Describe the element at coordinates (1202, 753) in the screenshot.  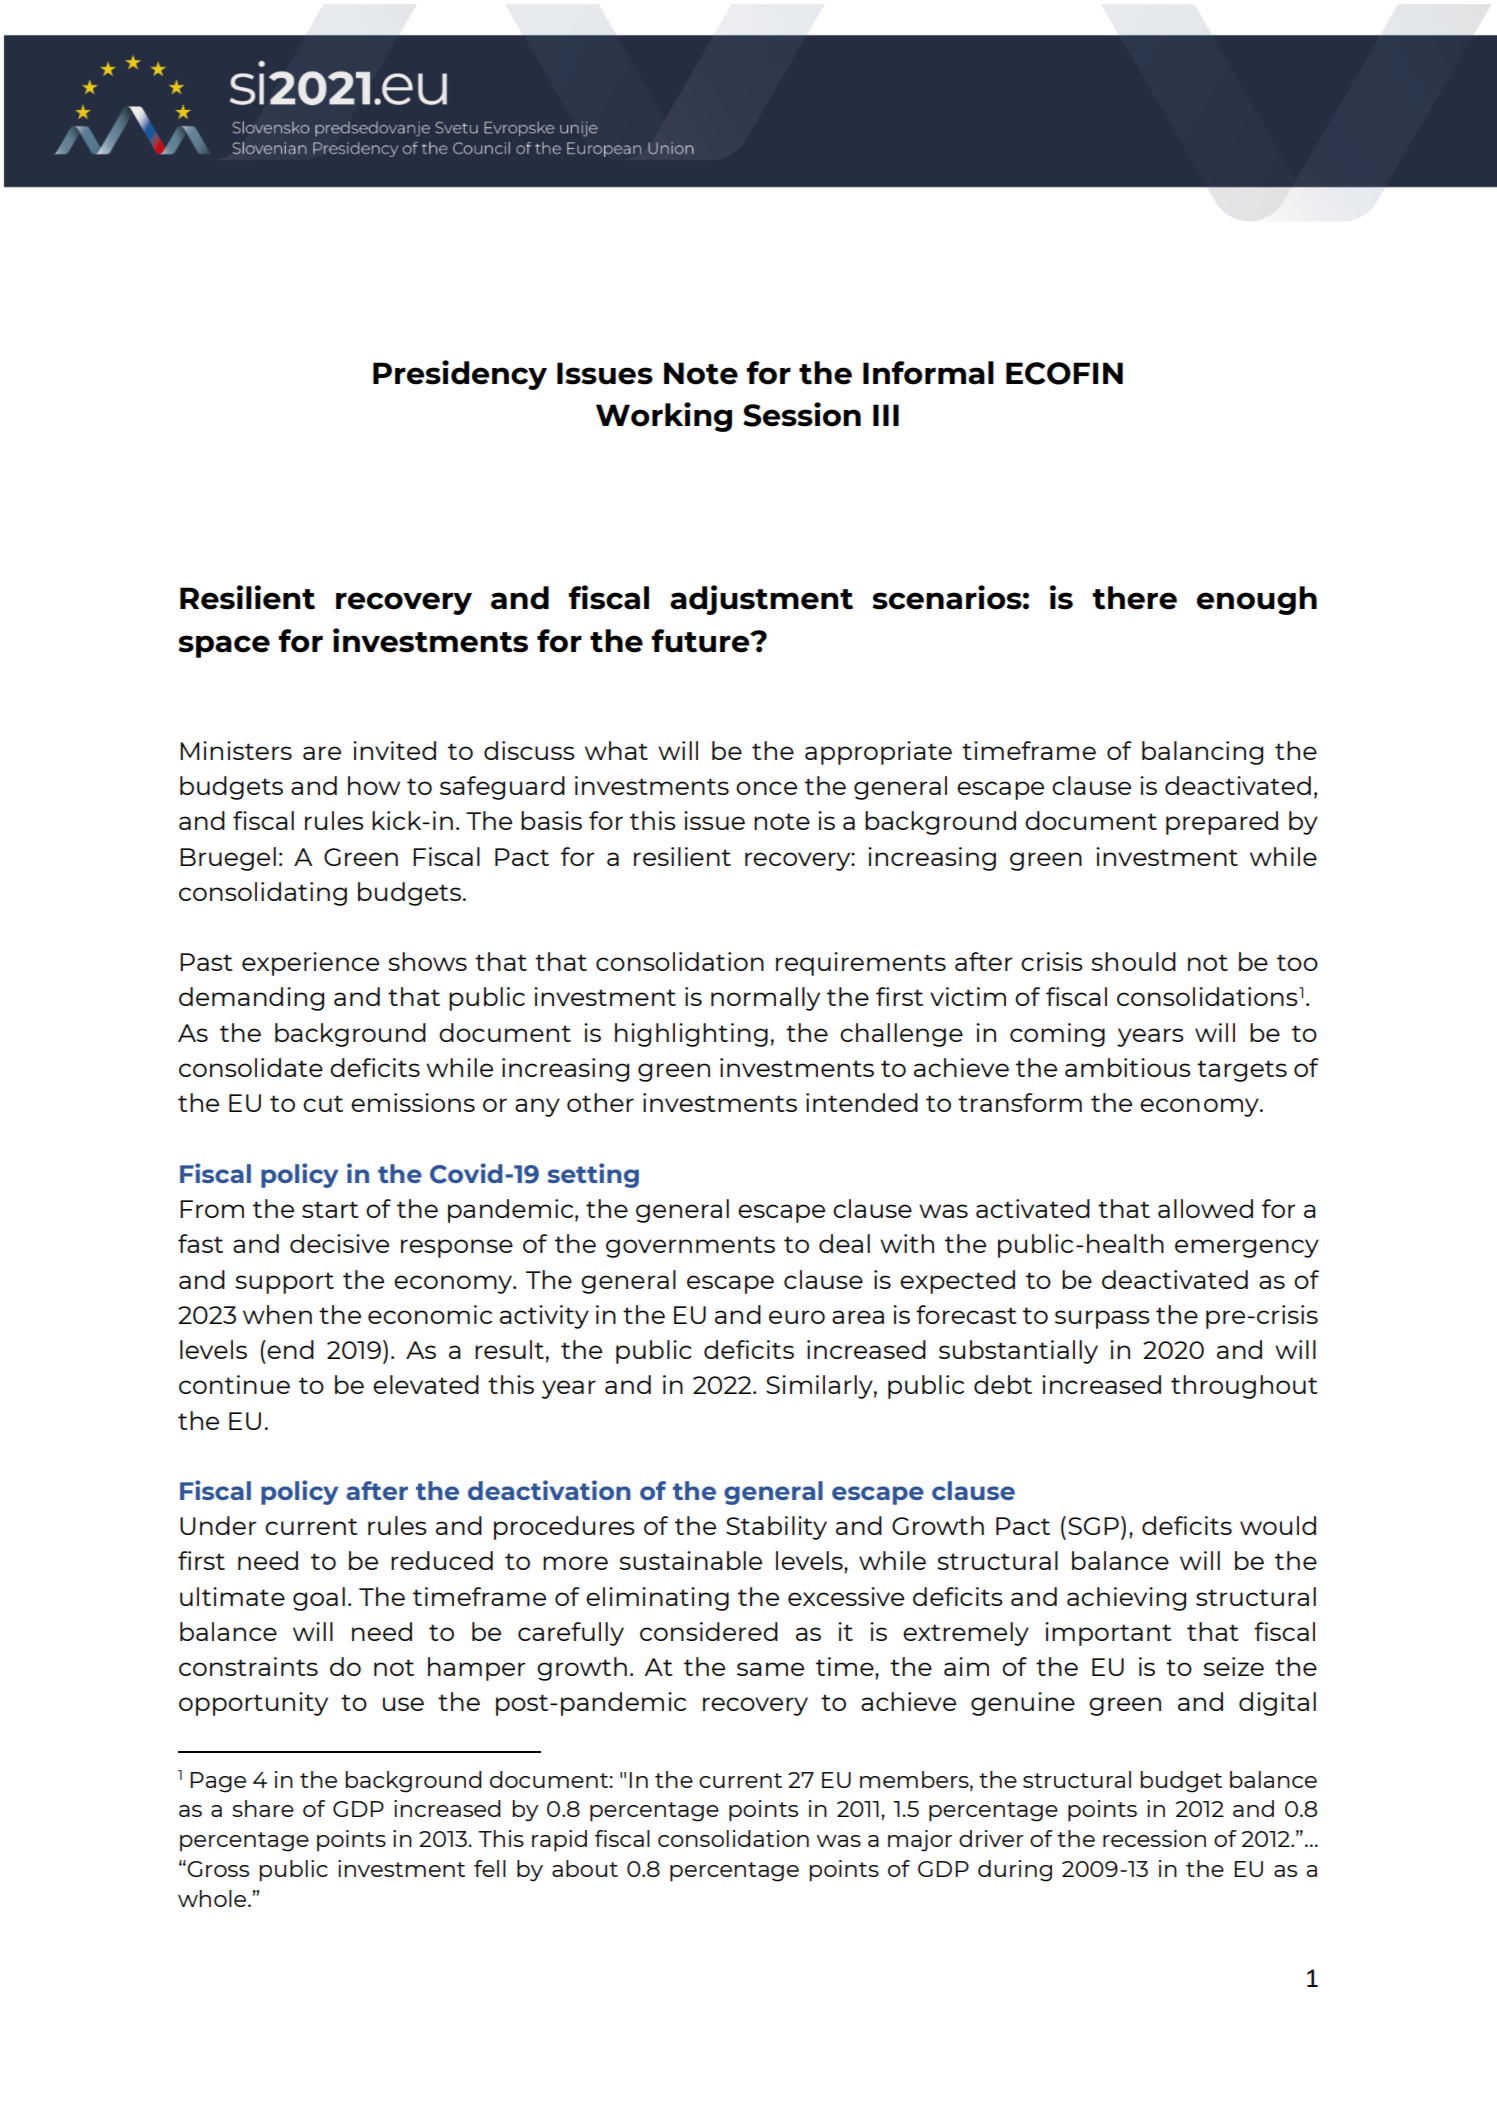
I see `balancing` at that location.
